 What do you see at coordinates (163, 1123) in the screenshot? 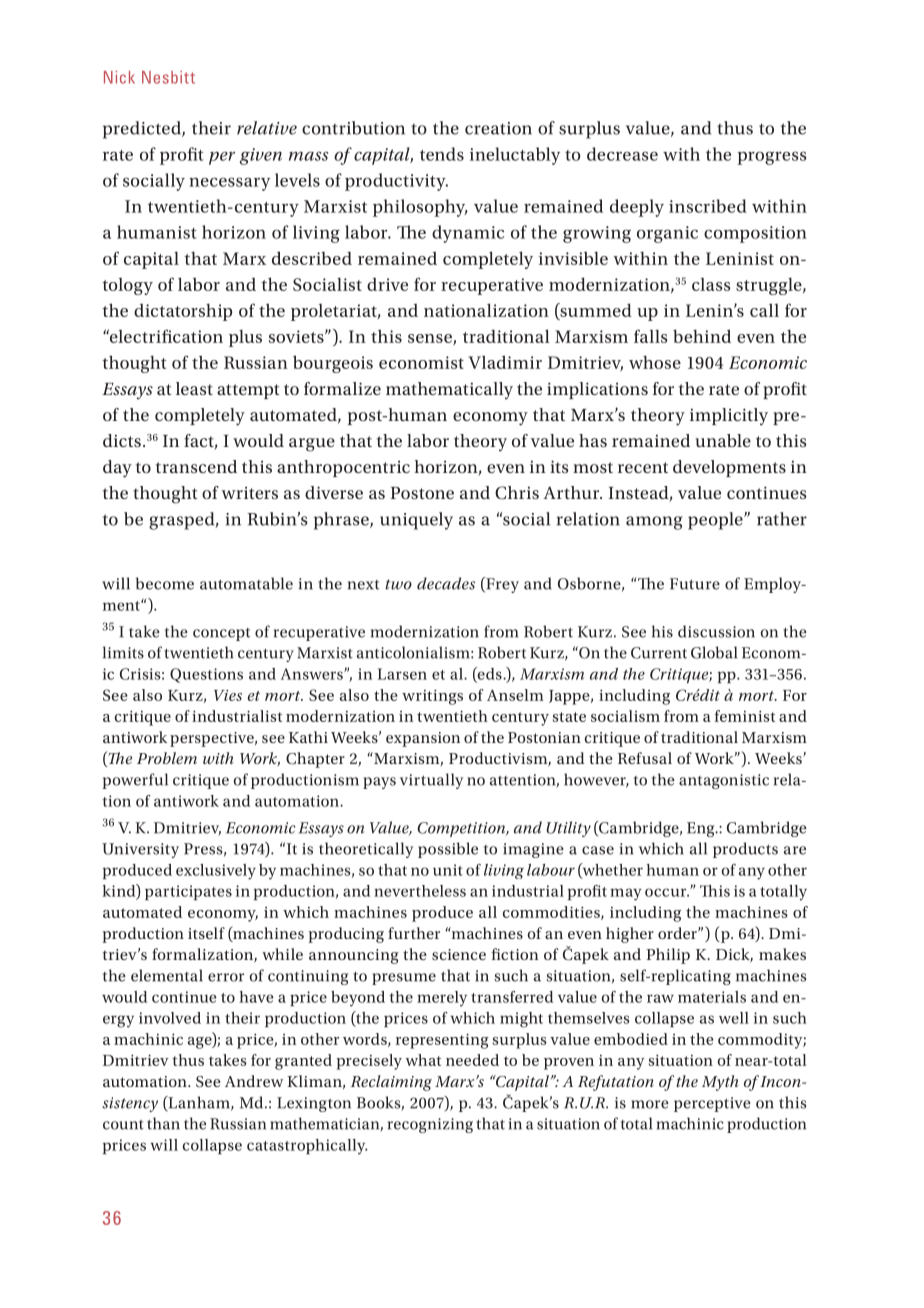
I see `than` at bounding box center [163, 1123].
